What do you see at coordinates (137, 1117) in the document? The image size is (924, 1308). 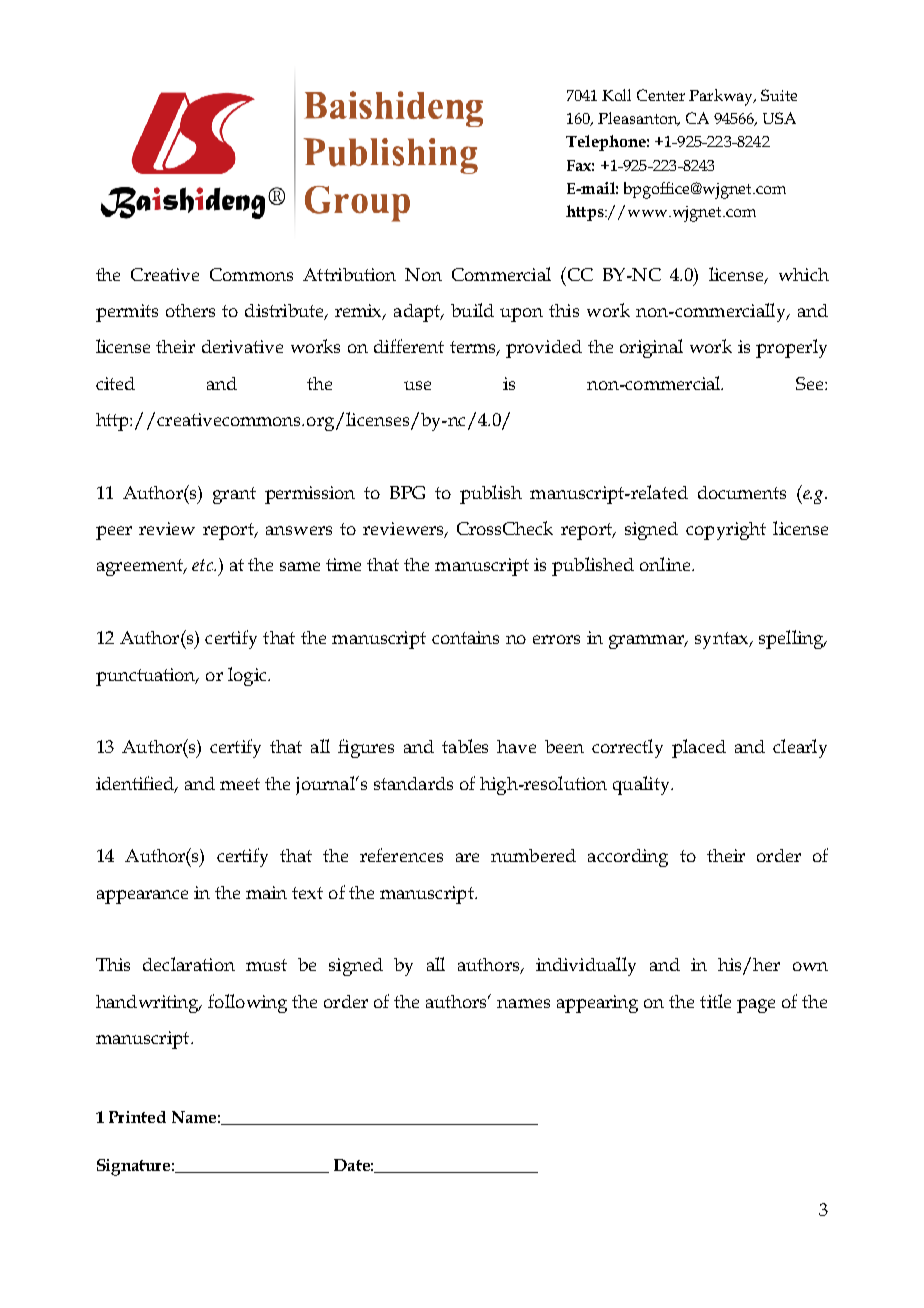 I see `Printed` at bounding box center [137, 1117].
